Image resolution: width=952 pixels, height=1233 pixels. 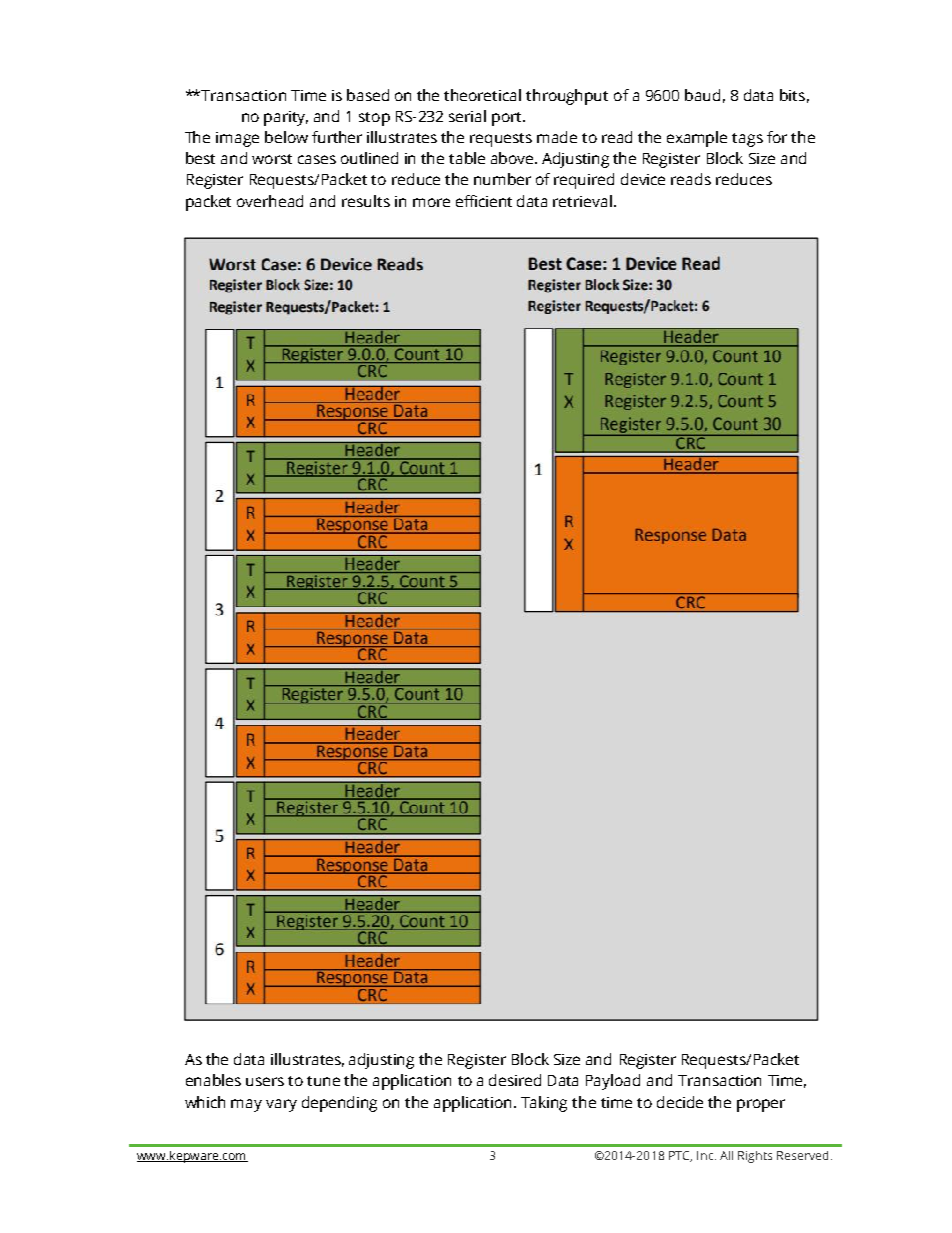 I want to click on tags, so click(x=747, y=140).
